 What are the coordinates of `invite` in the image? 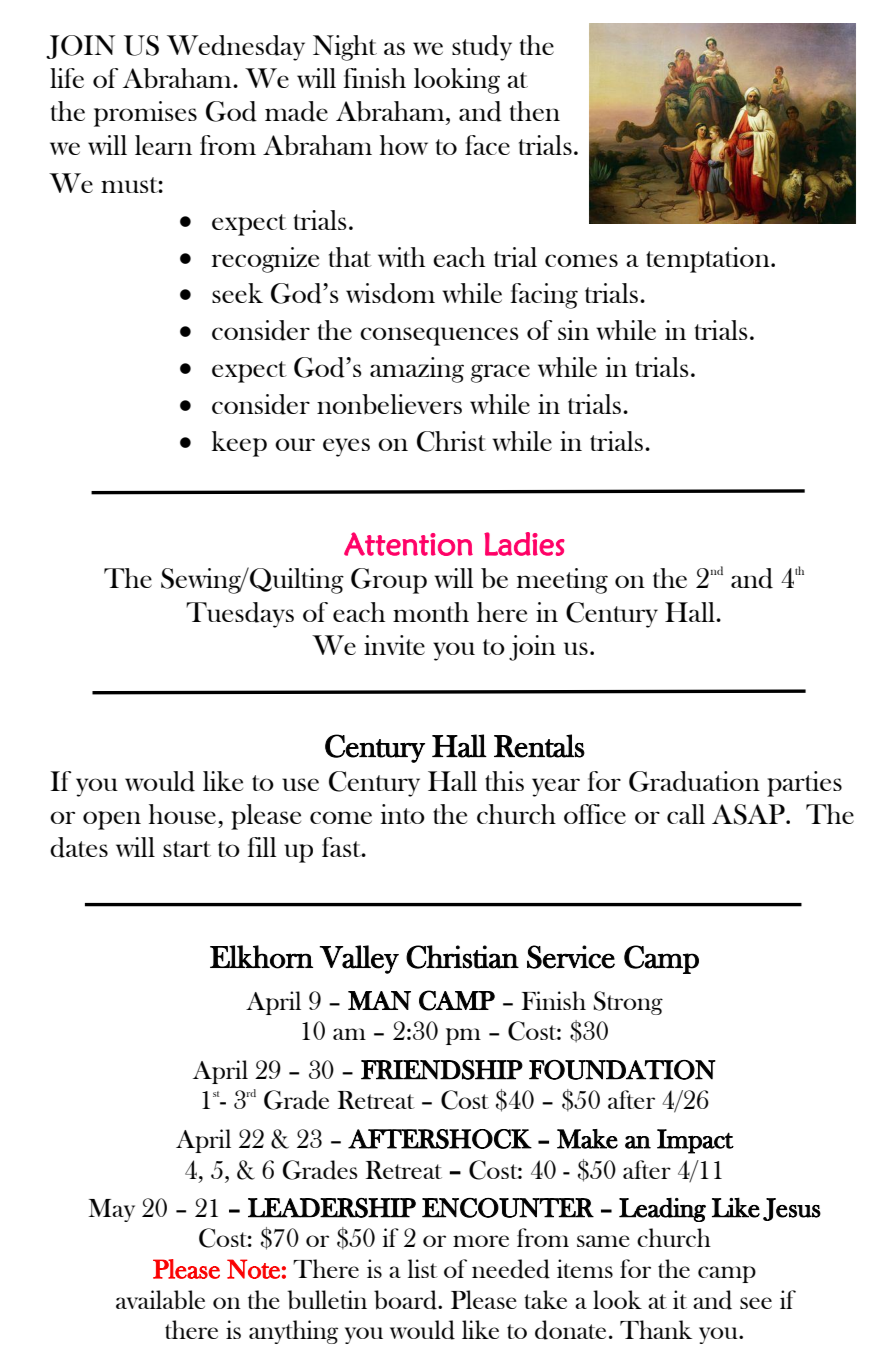 It's located at (394, 645).
